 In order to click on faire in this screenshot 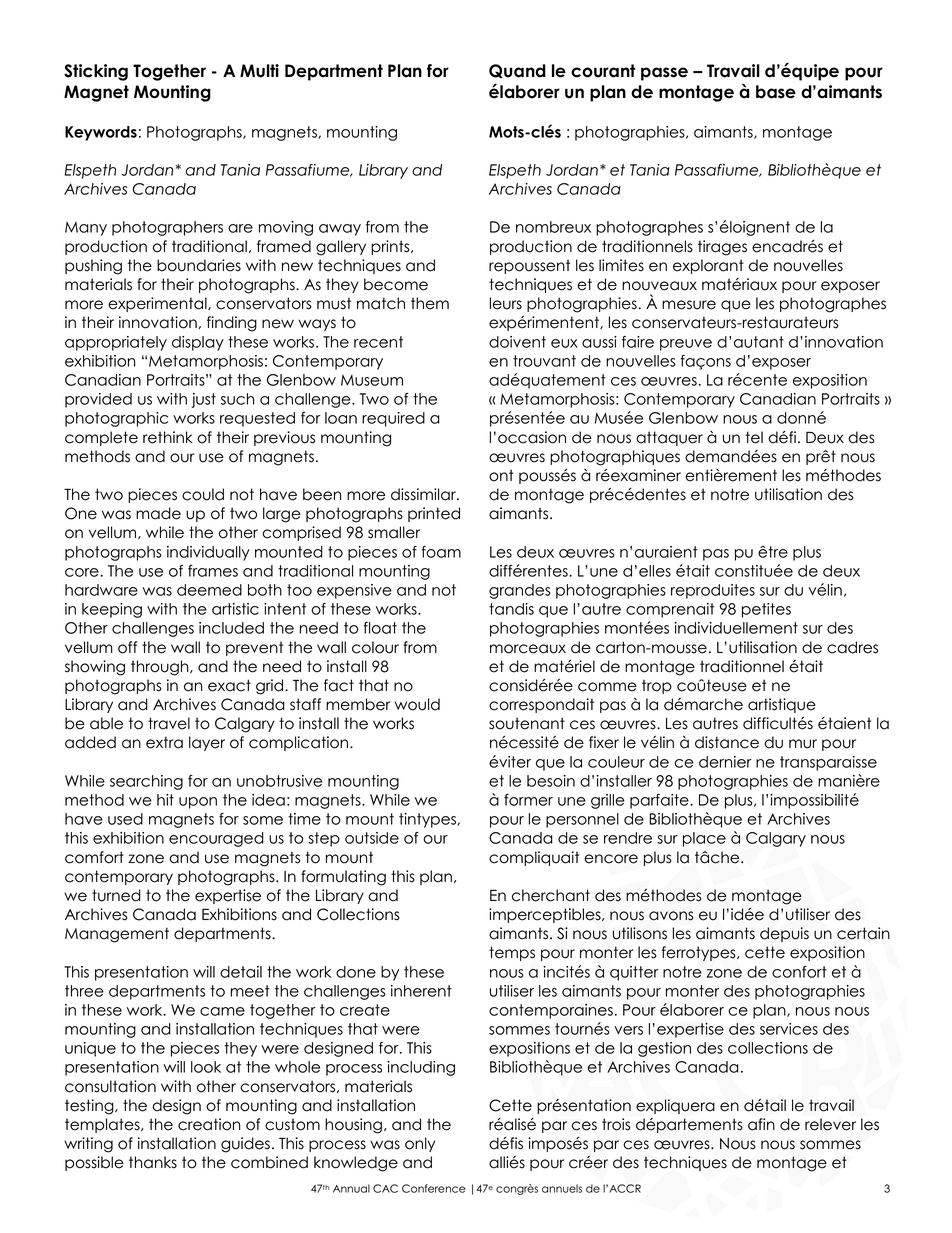, I will do `click(638, 342)`.
